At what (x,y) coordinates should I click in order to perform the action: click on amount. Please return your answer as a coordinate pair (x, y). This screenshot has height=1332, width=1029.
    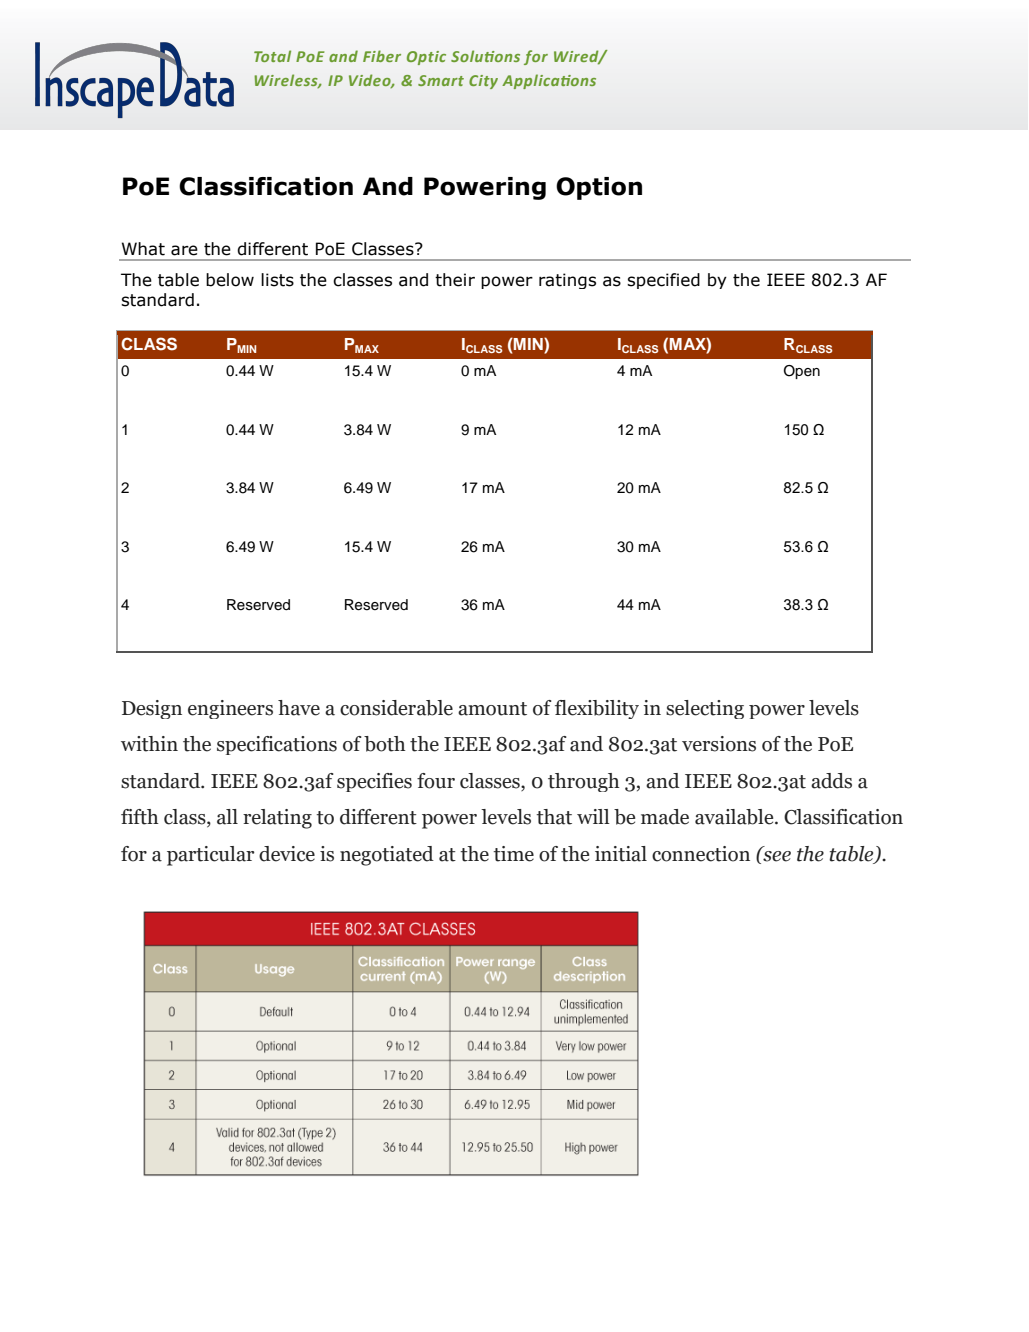
    Looking at the image, I should click on (492, 709).
